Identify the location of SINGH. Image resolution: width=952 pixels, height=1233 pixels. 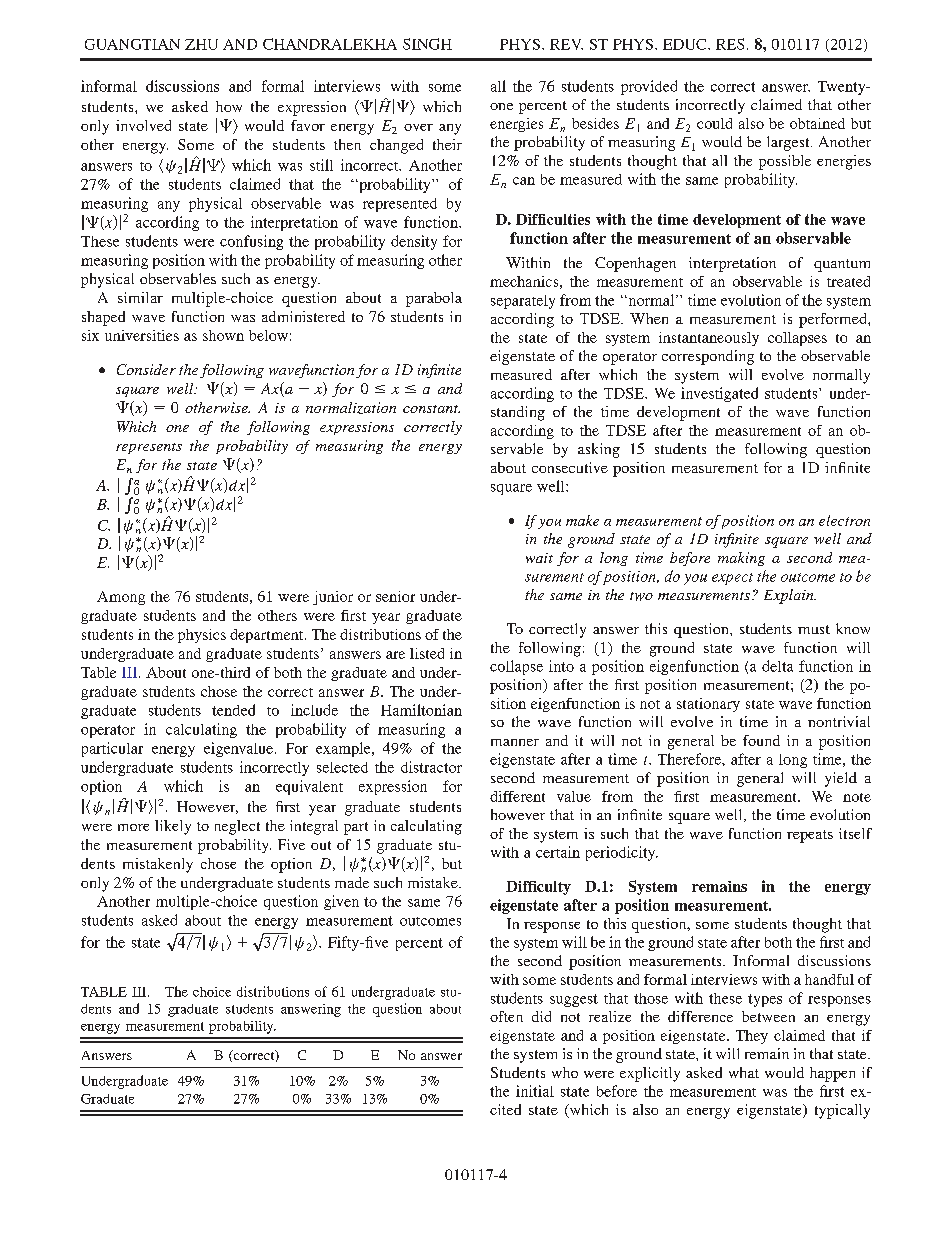
(427, 44).
